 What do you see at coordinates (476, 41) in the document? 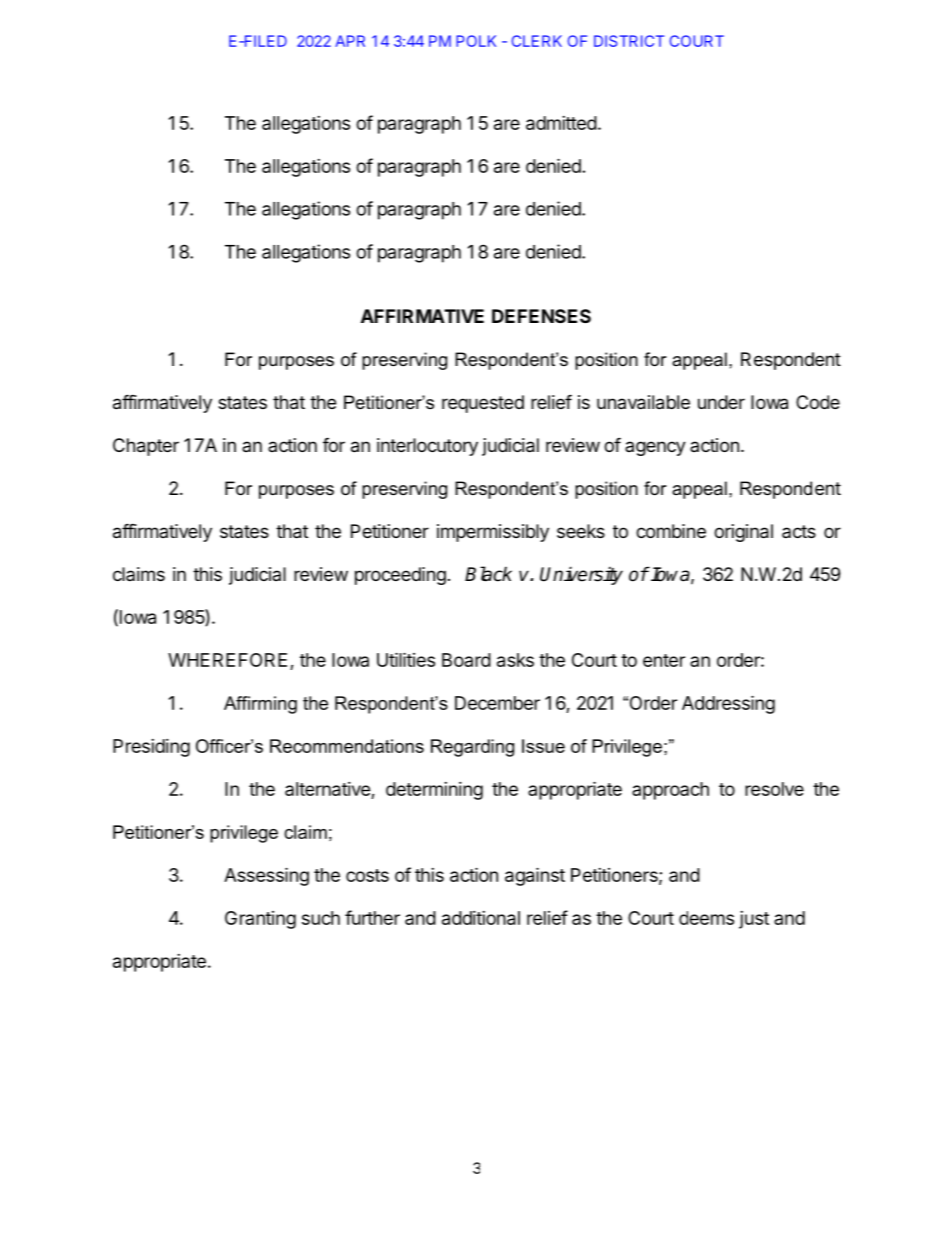
I see `POLK` at bounding box center [476, 41].
